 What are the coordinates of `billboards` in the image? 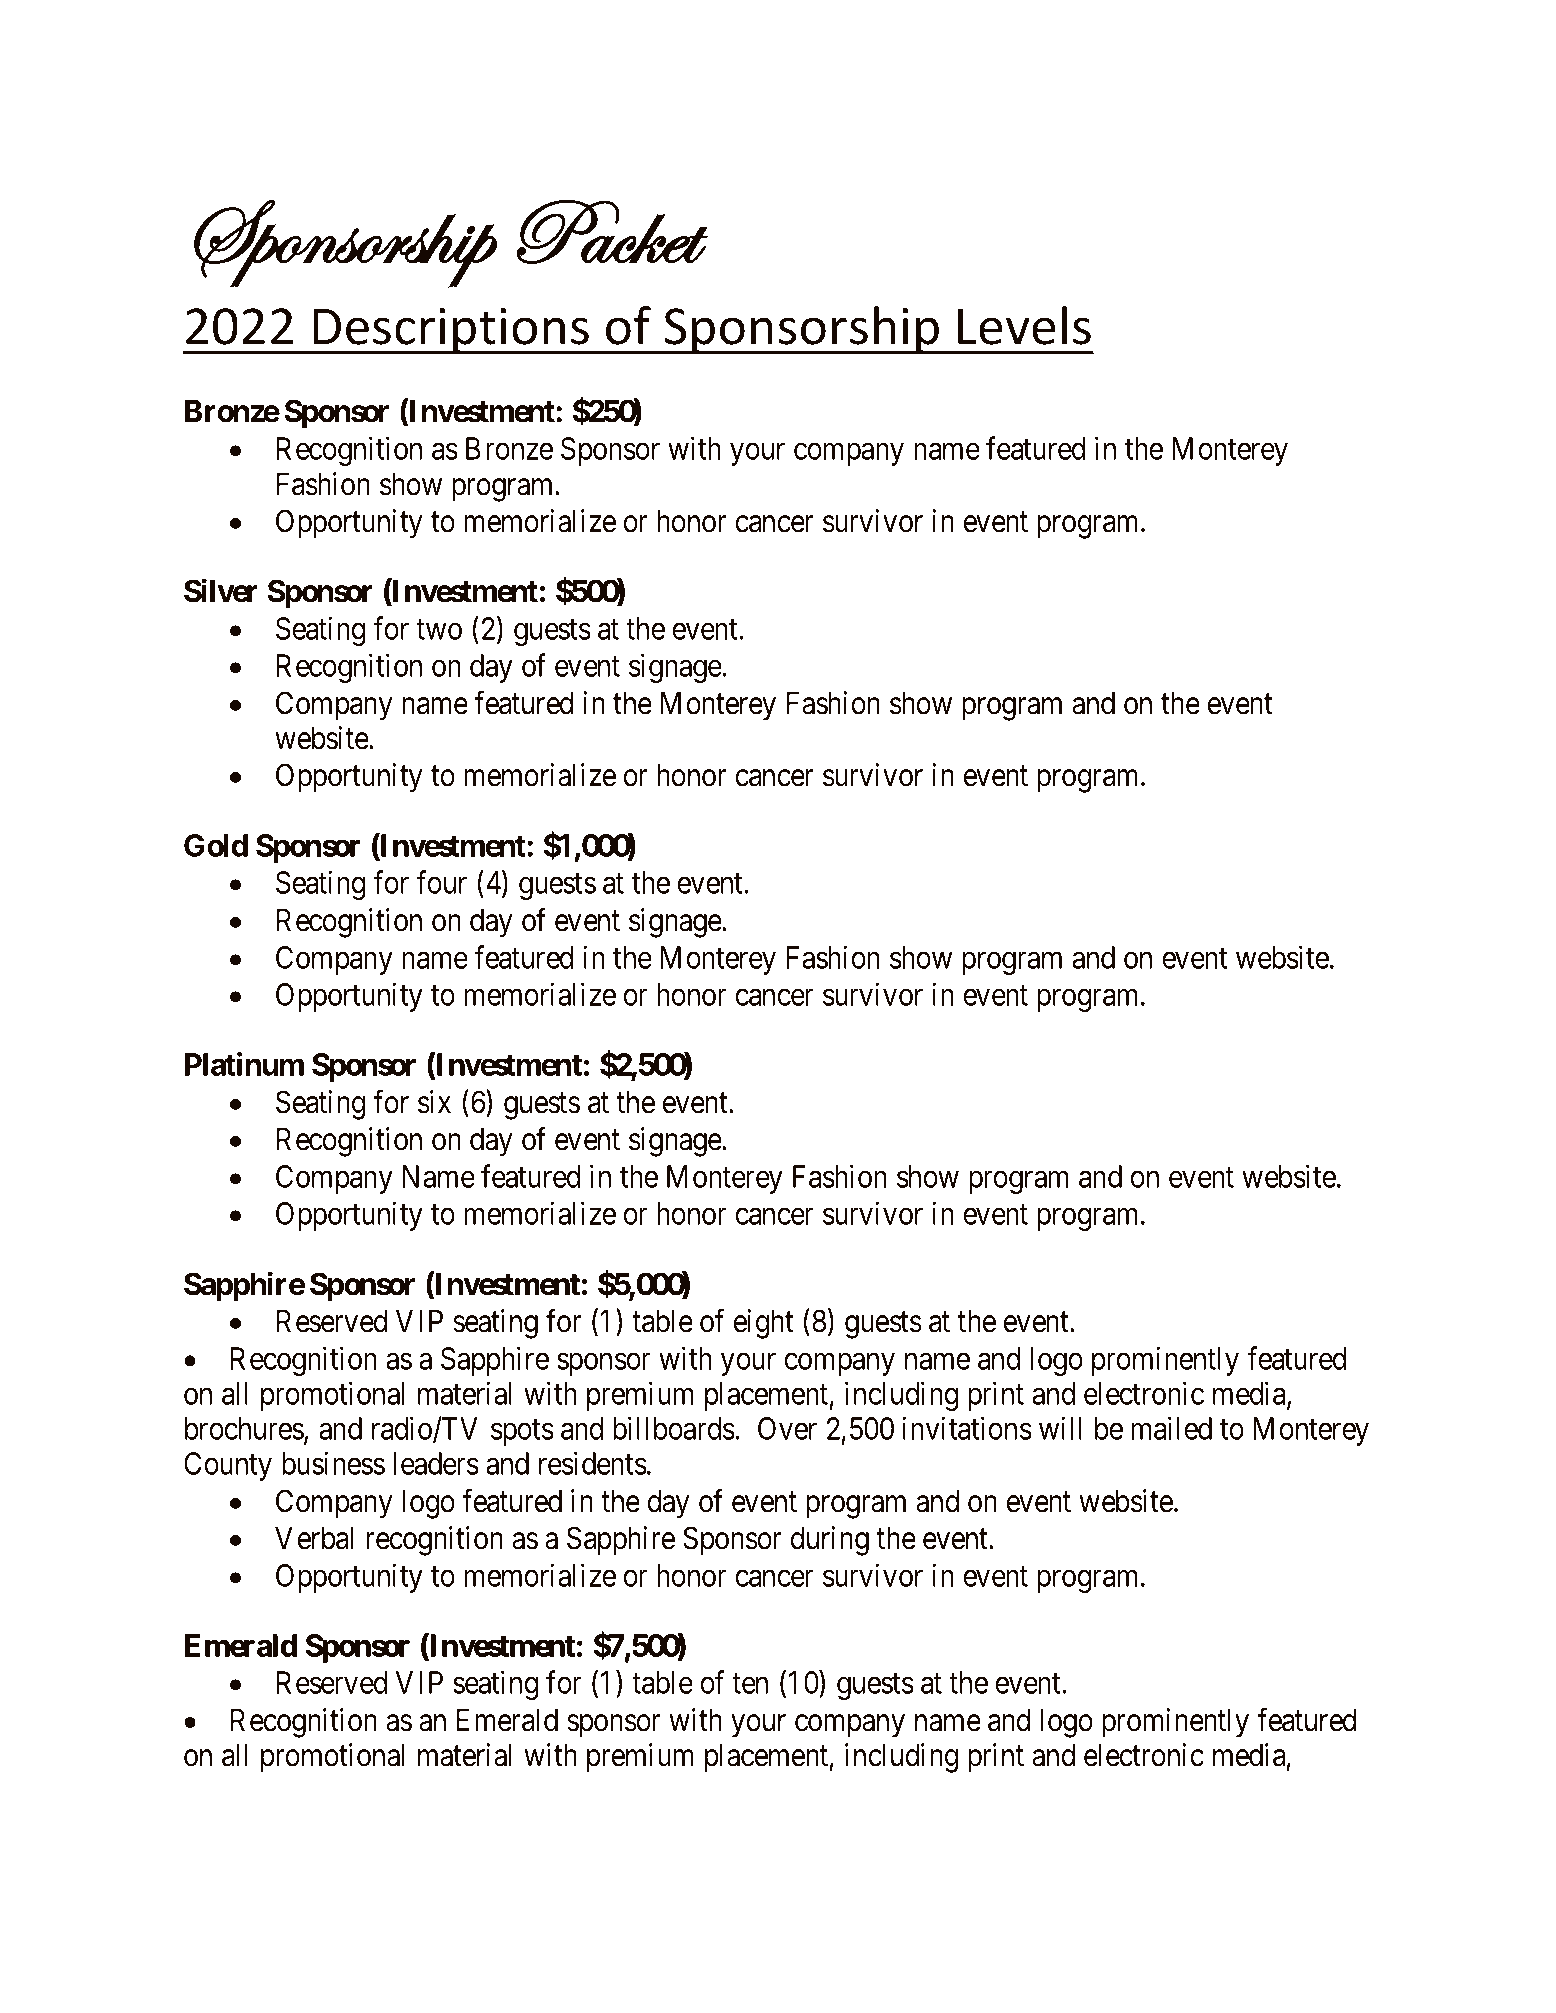 It's located at (674, 1428).
